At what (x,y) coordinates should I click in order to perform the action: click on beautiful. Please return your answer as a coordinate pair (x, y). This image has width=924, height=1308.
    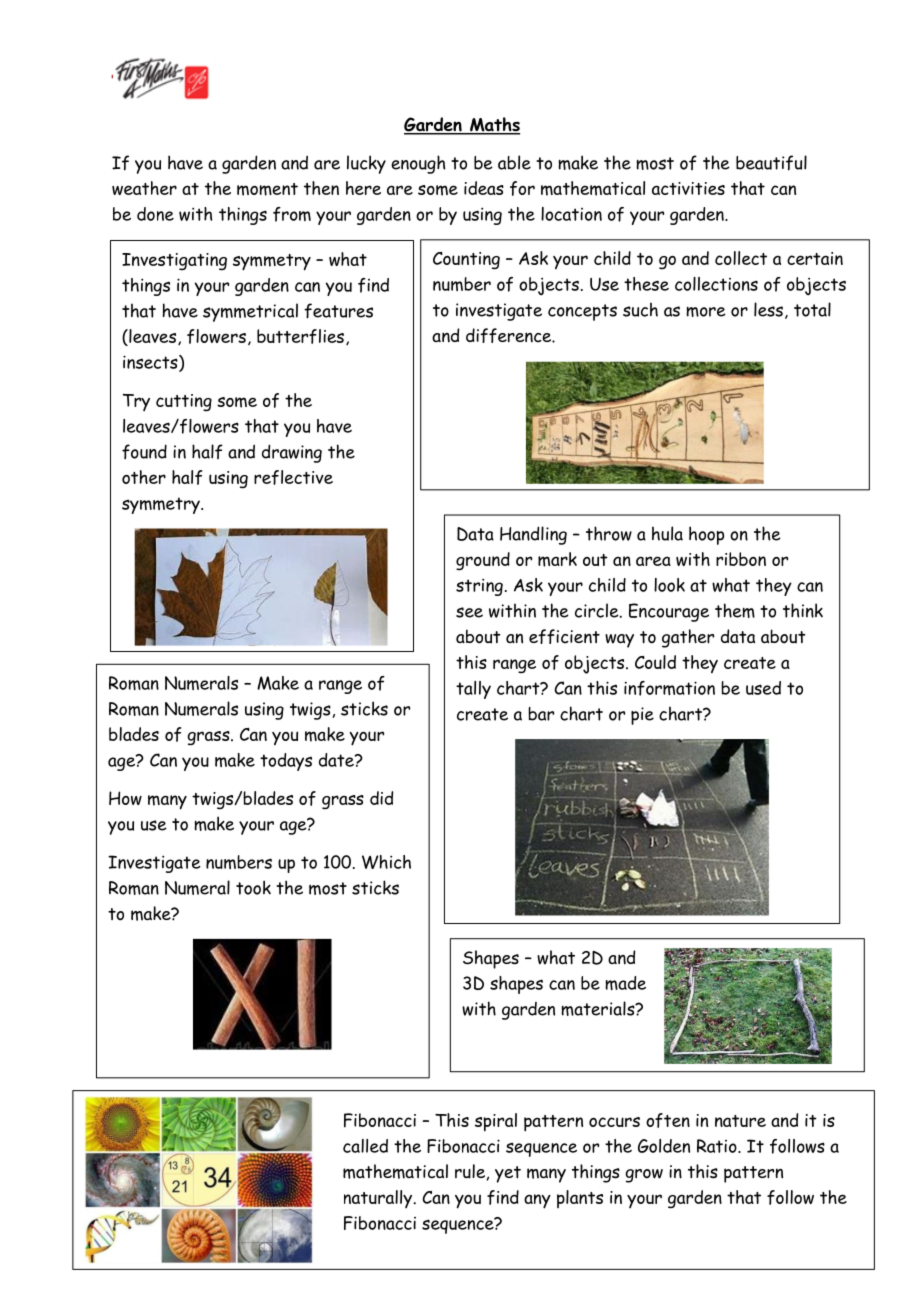
    Looking at the image, I should click on (771, 163).
